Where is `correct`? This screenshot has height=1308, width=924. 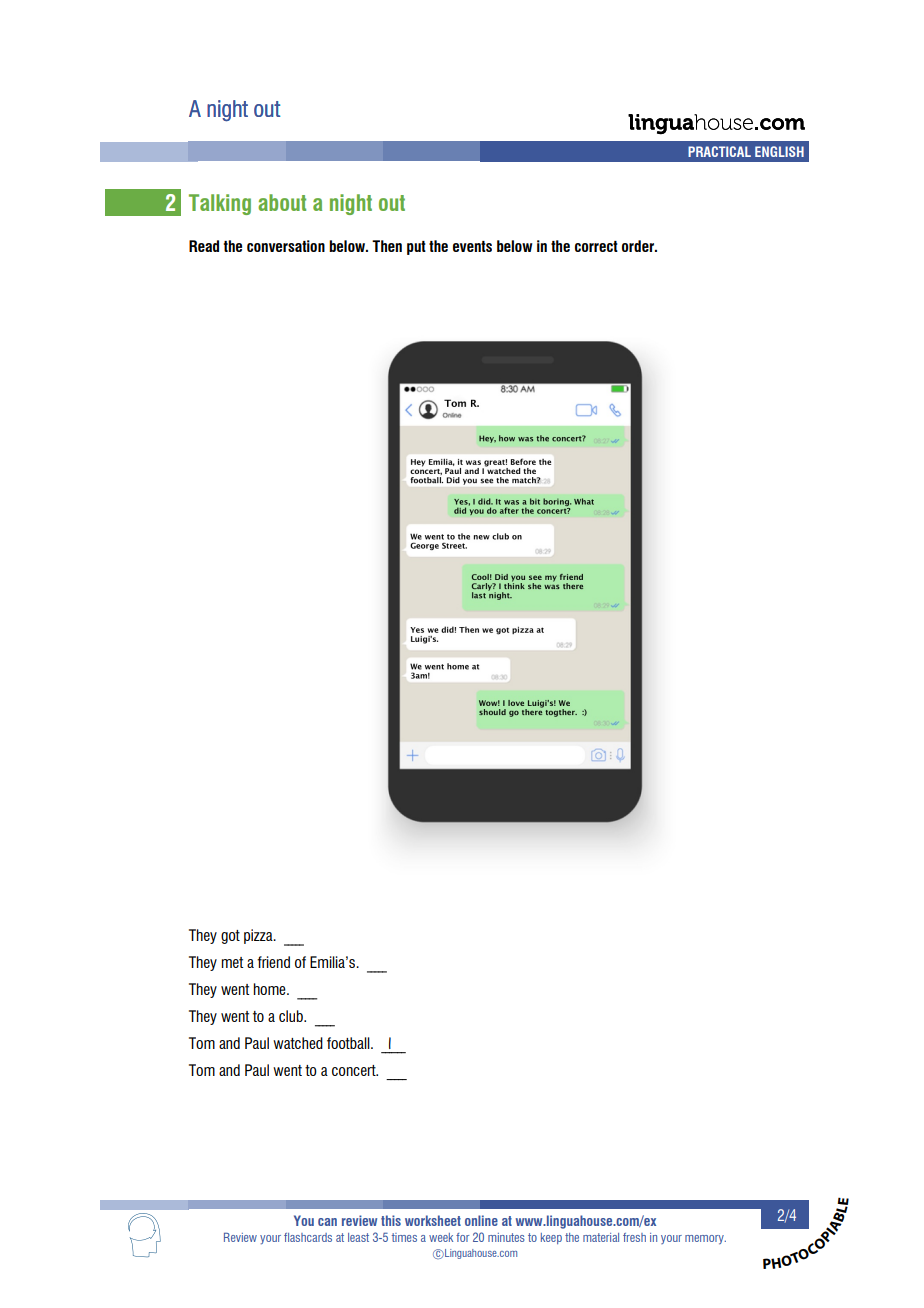 correct is located at coordinates (596, 246).
